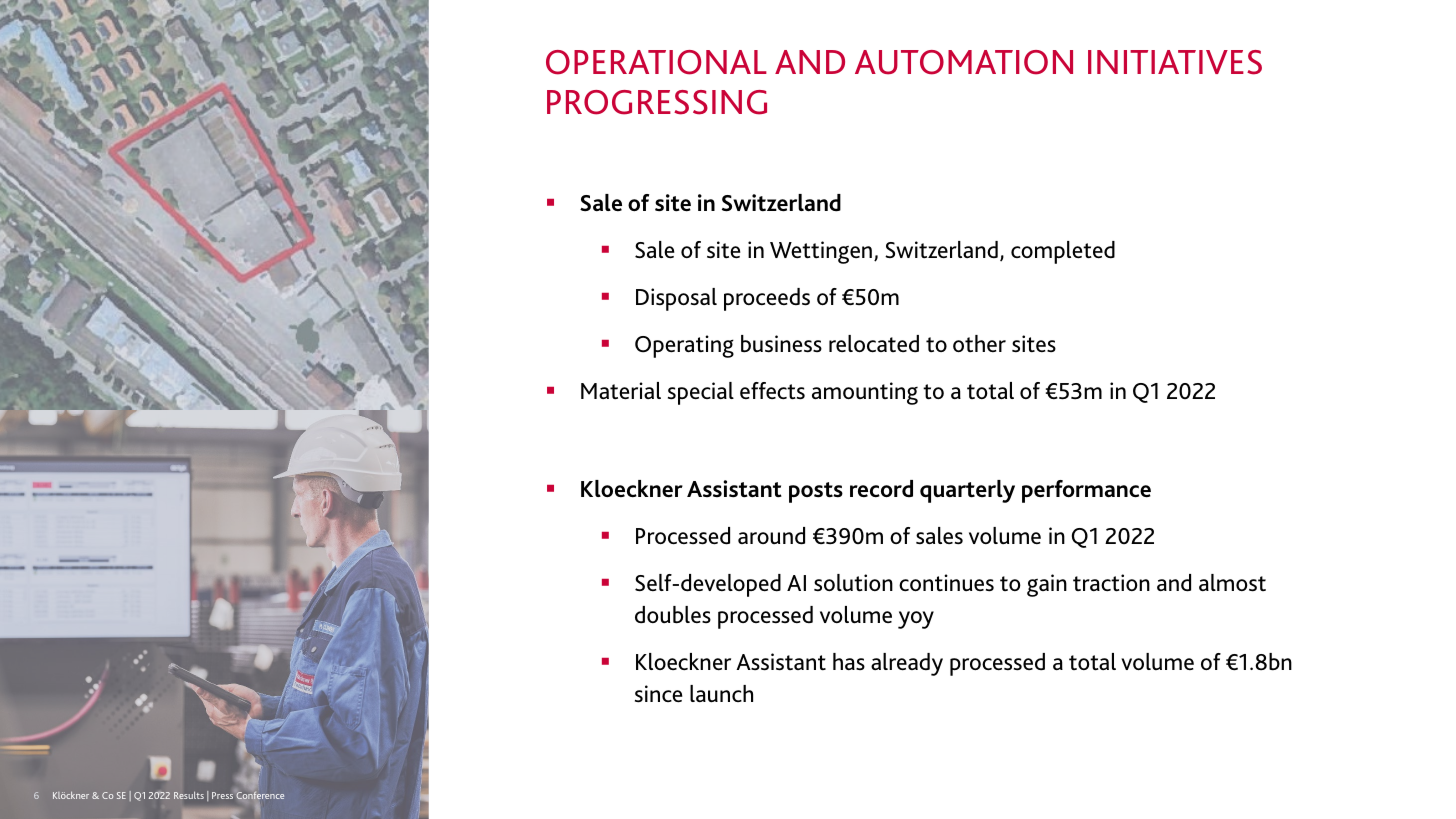 The width and height of the screenshot is (1456, 819). What do you see at coordinates (621, 391) in the screenshot?
I see `Material` at bounding box center [621, 391].
